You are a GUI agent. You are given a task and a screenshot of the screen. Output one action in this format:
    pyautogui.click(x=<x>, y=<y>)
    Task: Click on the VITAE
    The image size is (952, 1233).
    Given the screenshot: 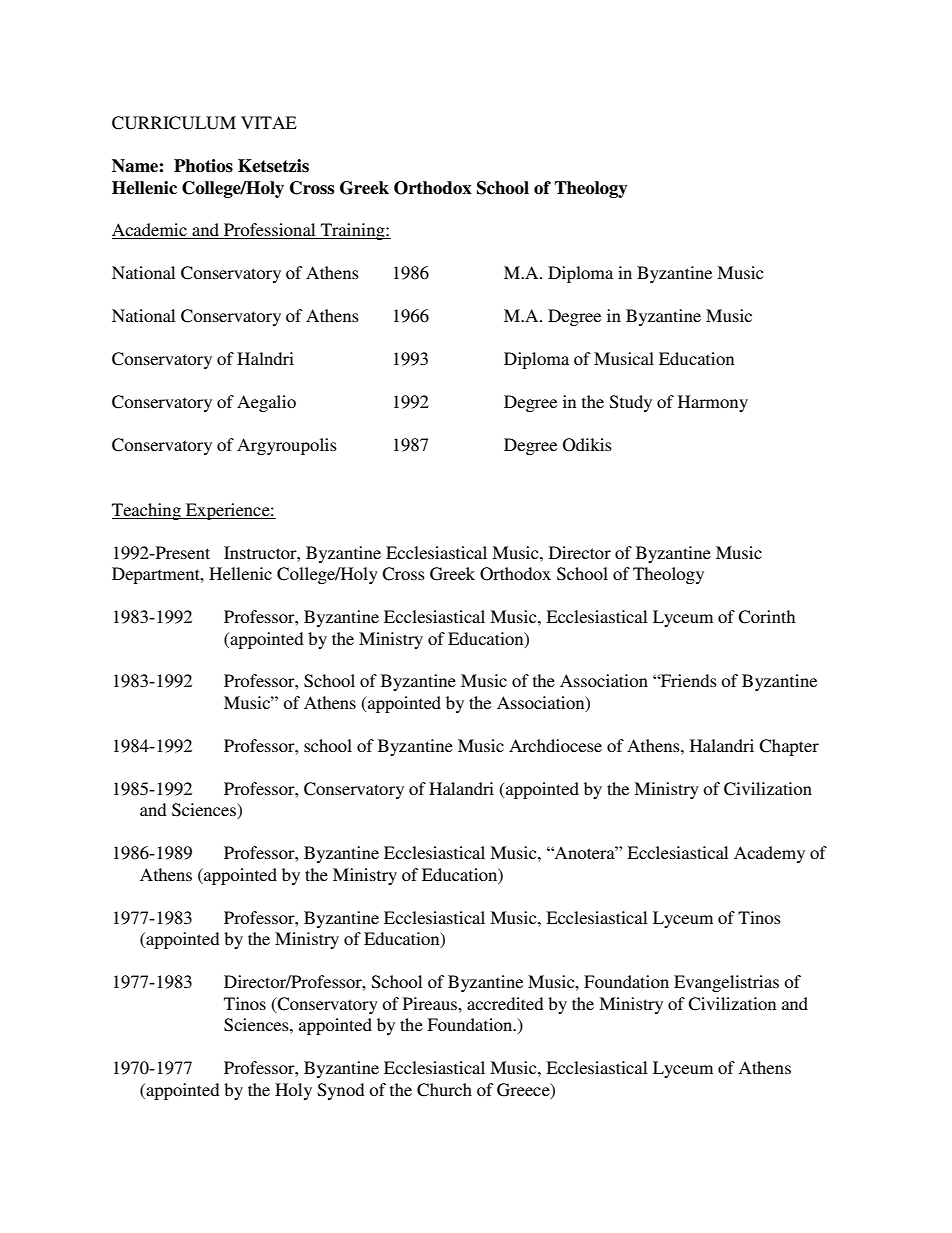 What is the action you would take?
    pyautogui.click(x=269, y=122)
